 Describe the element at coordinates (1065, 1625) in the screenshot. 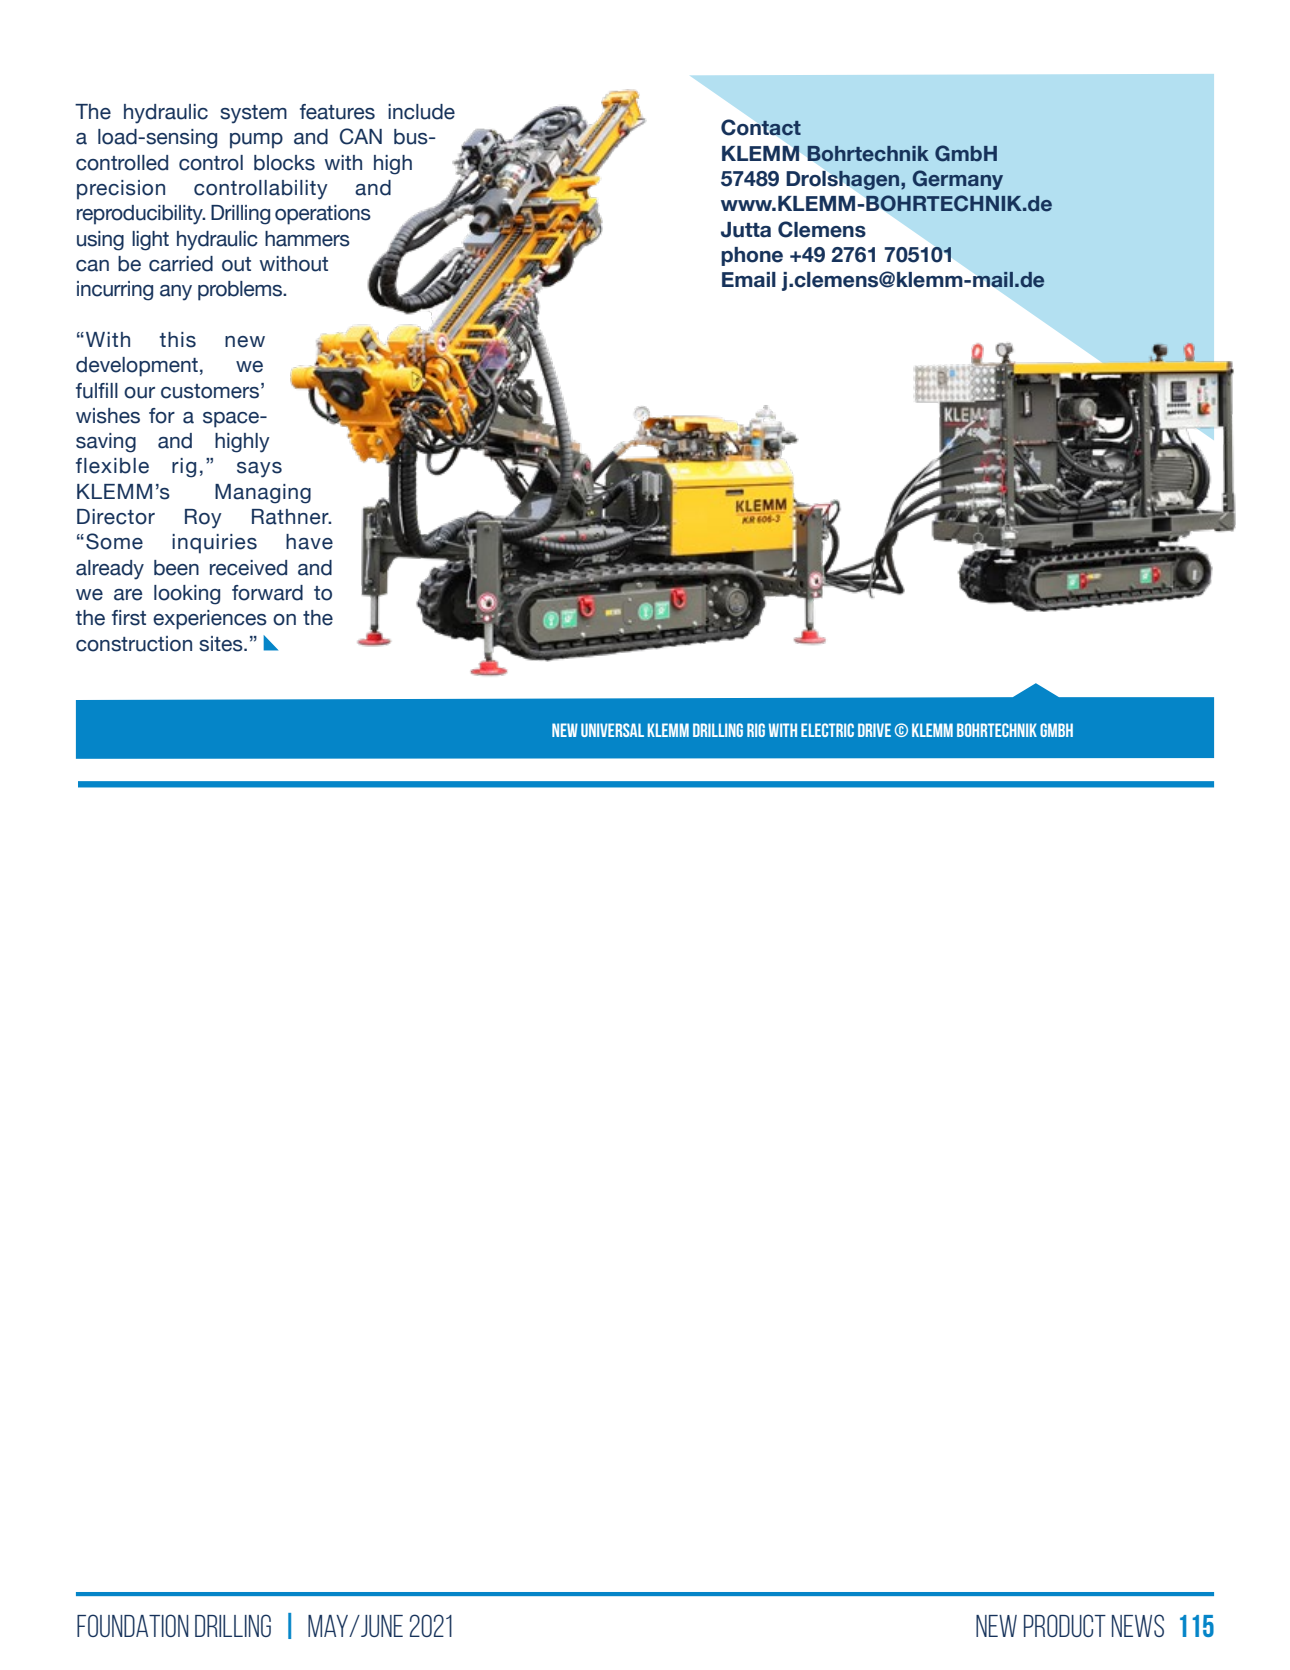

I see `product` at that location.
